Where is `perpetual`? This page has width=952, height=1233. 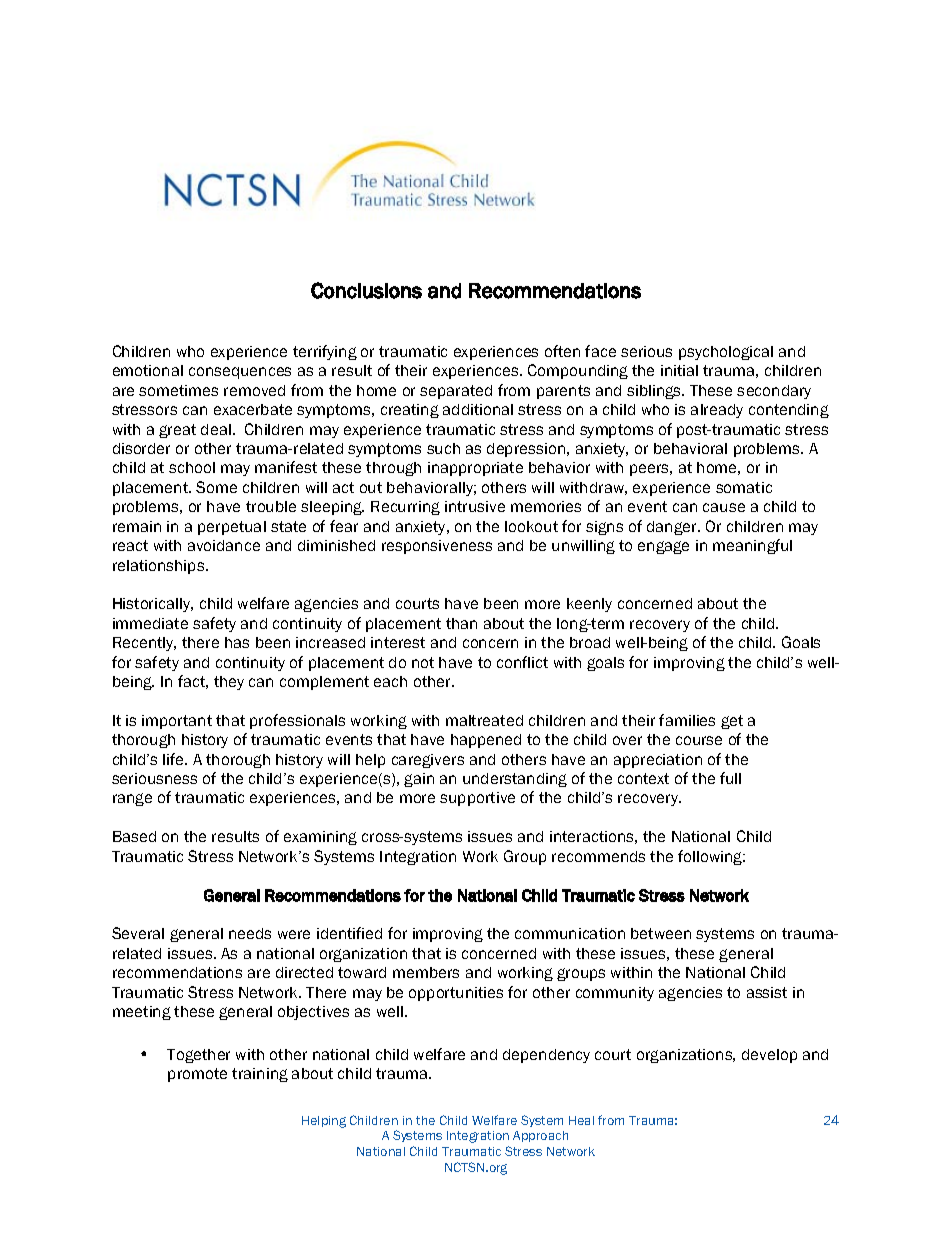 perpetual is located at coordinates (232, 528).
